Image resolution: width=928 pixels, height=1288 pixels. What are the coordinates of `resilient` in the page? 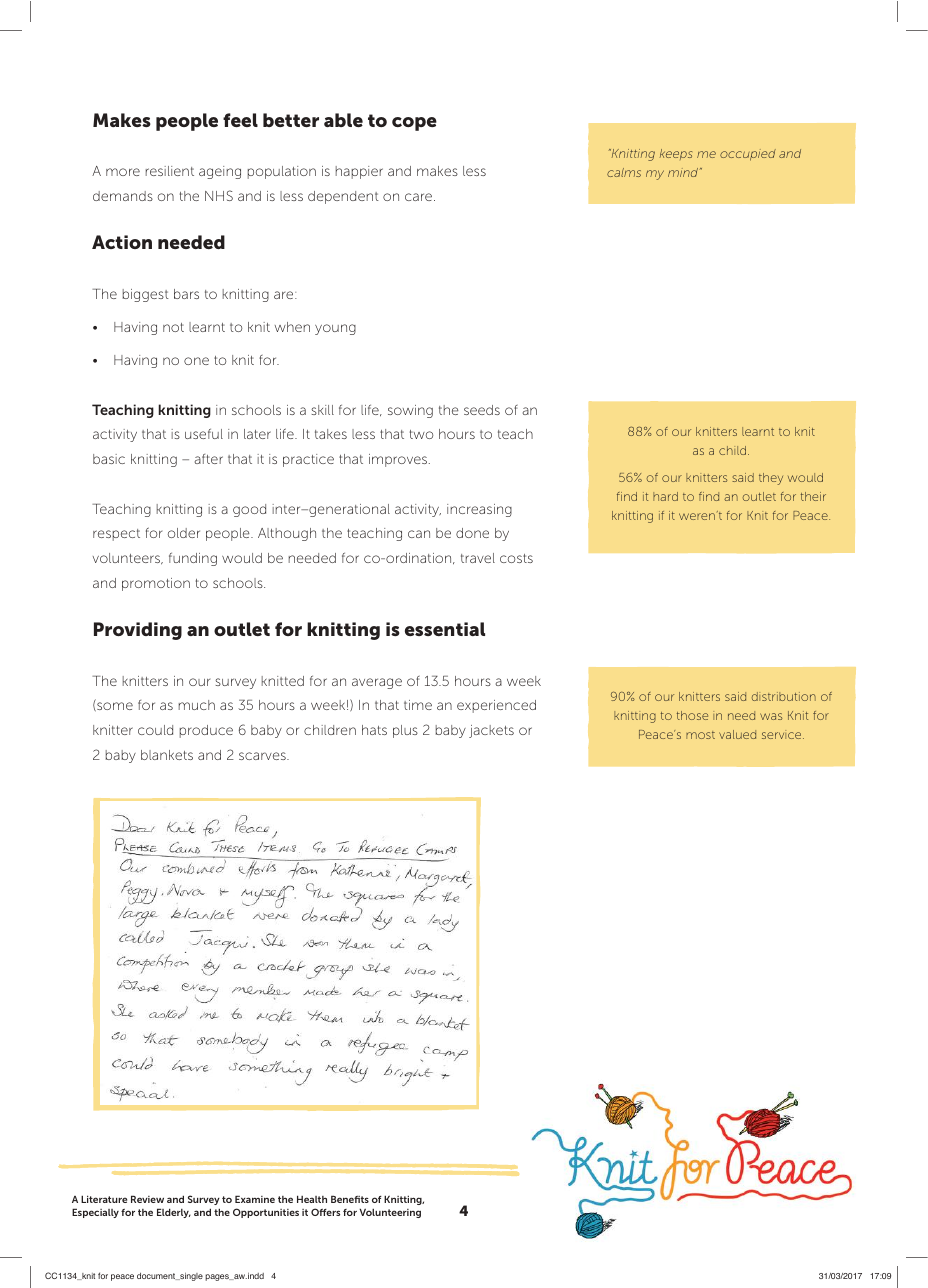 It's located at (170, 171).
